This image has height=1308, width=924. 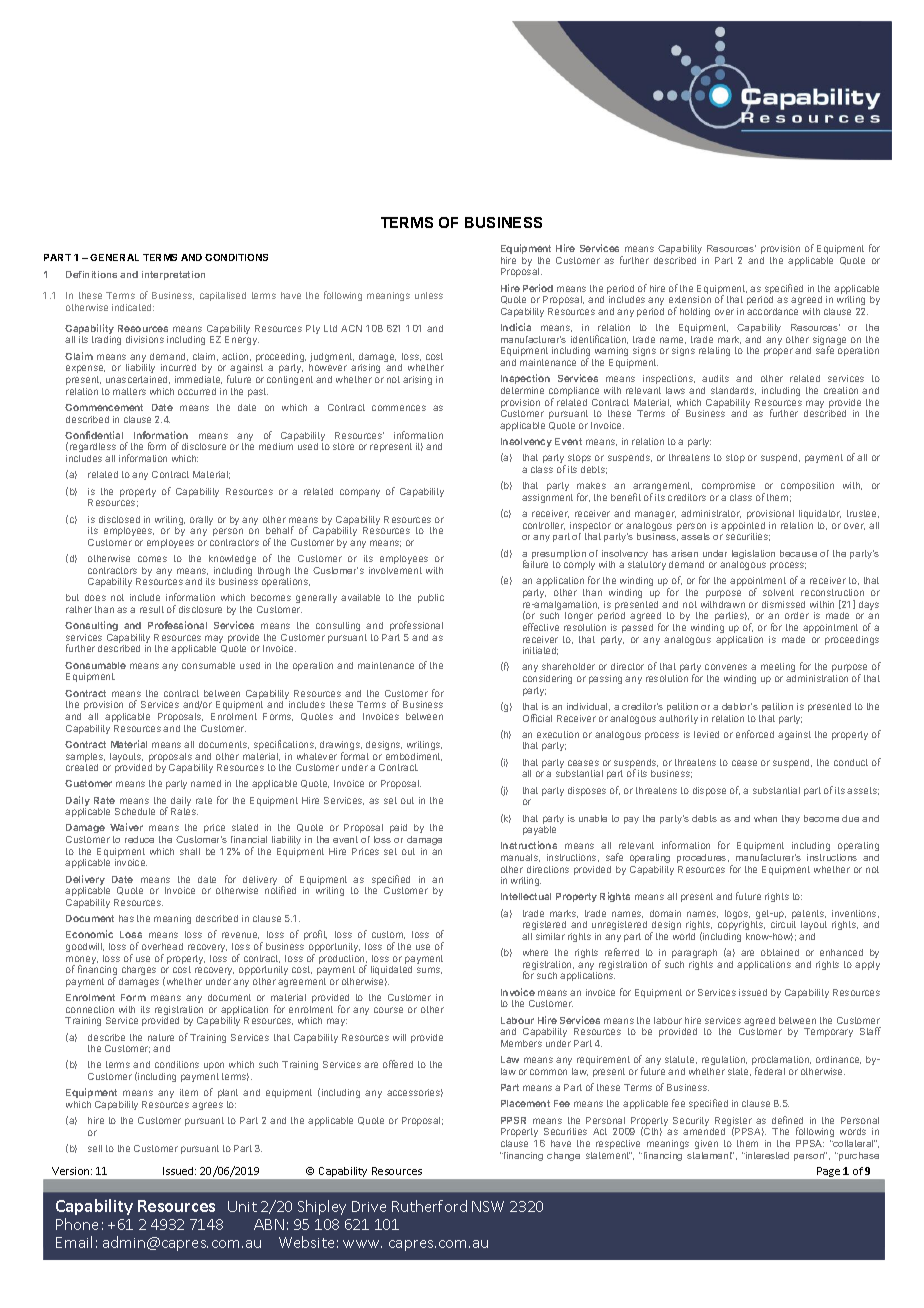 I want to click on interpretation, so click(x=173, y=275).
